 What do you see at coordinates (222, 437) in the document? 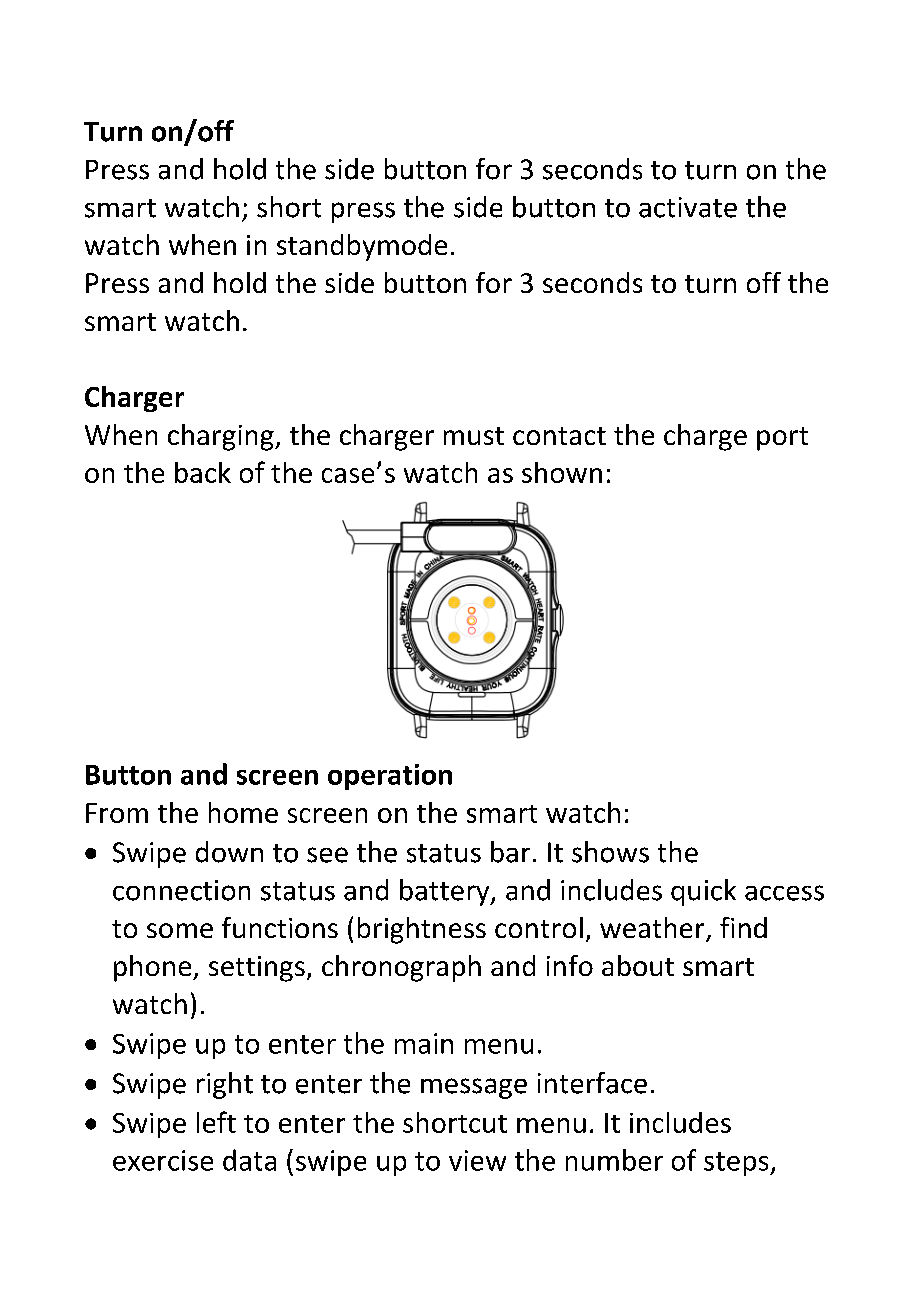
I see `charging` at bounding box center [222, 437].
